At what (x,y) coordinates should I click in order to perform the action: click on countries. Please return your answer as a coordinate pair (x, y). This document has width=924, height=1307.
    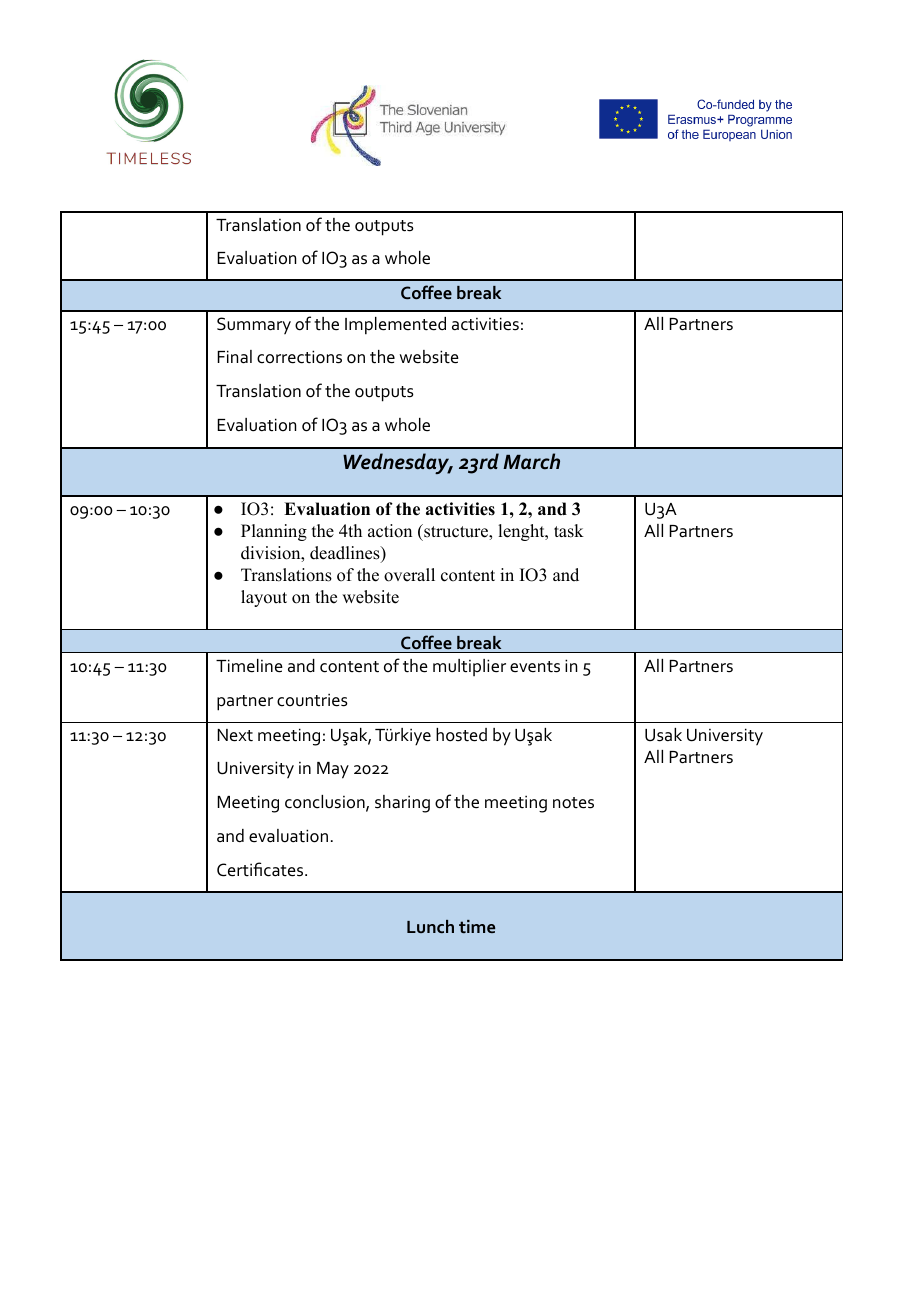
    Looking at the image, I should click on (312, 700).
